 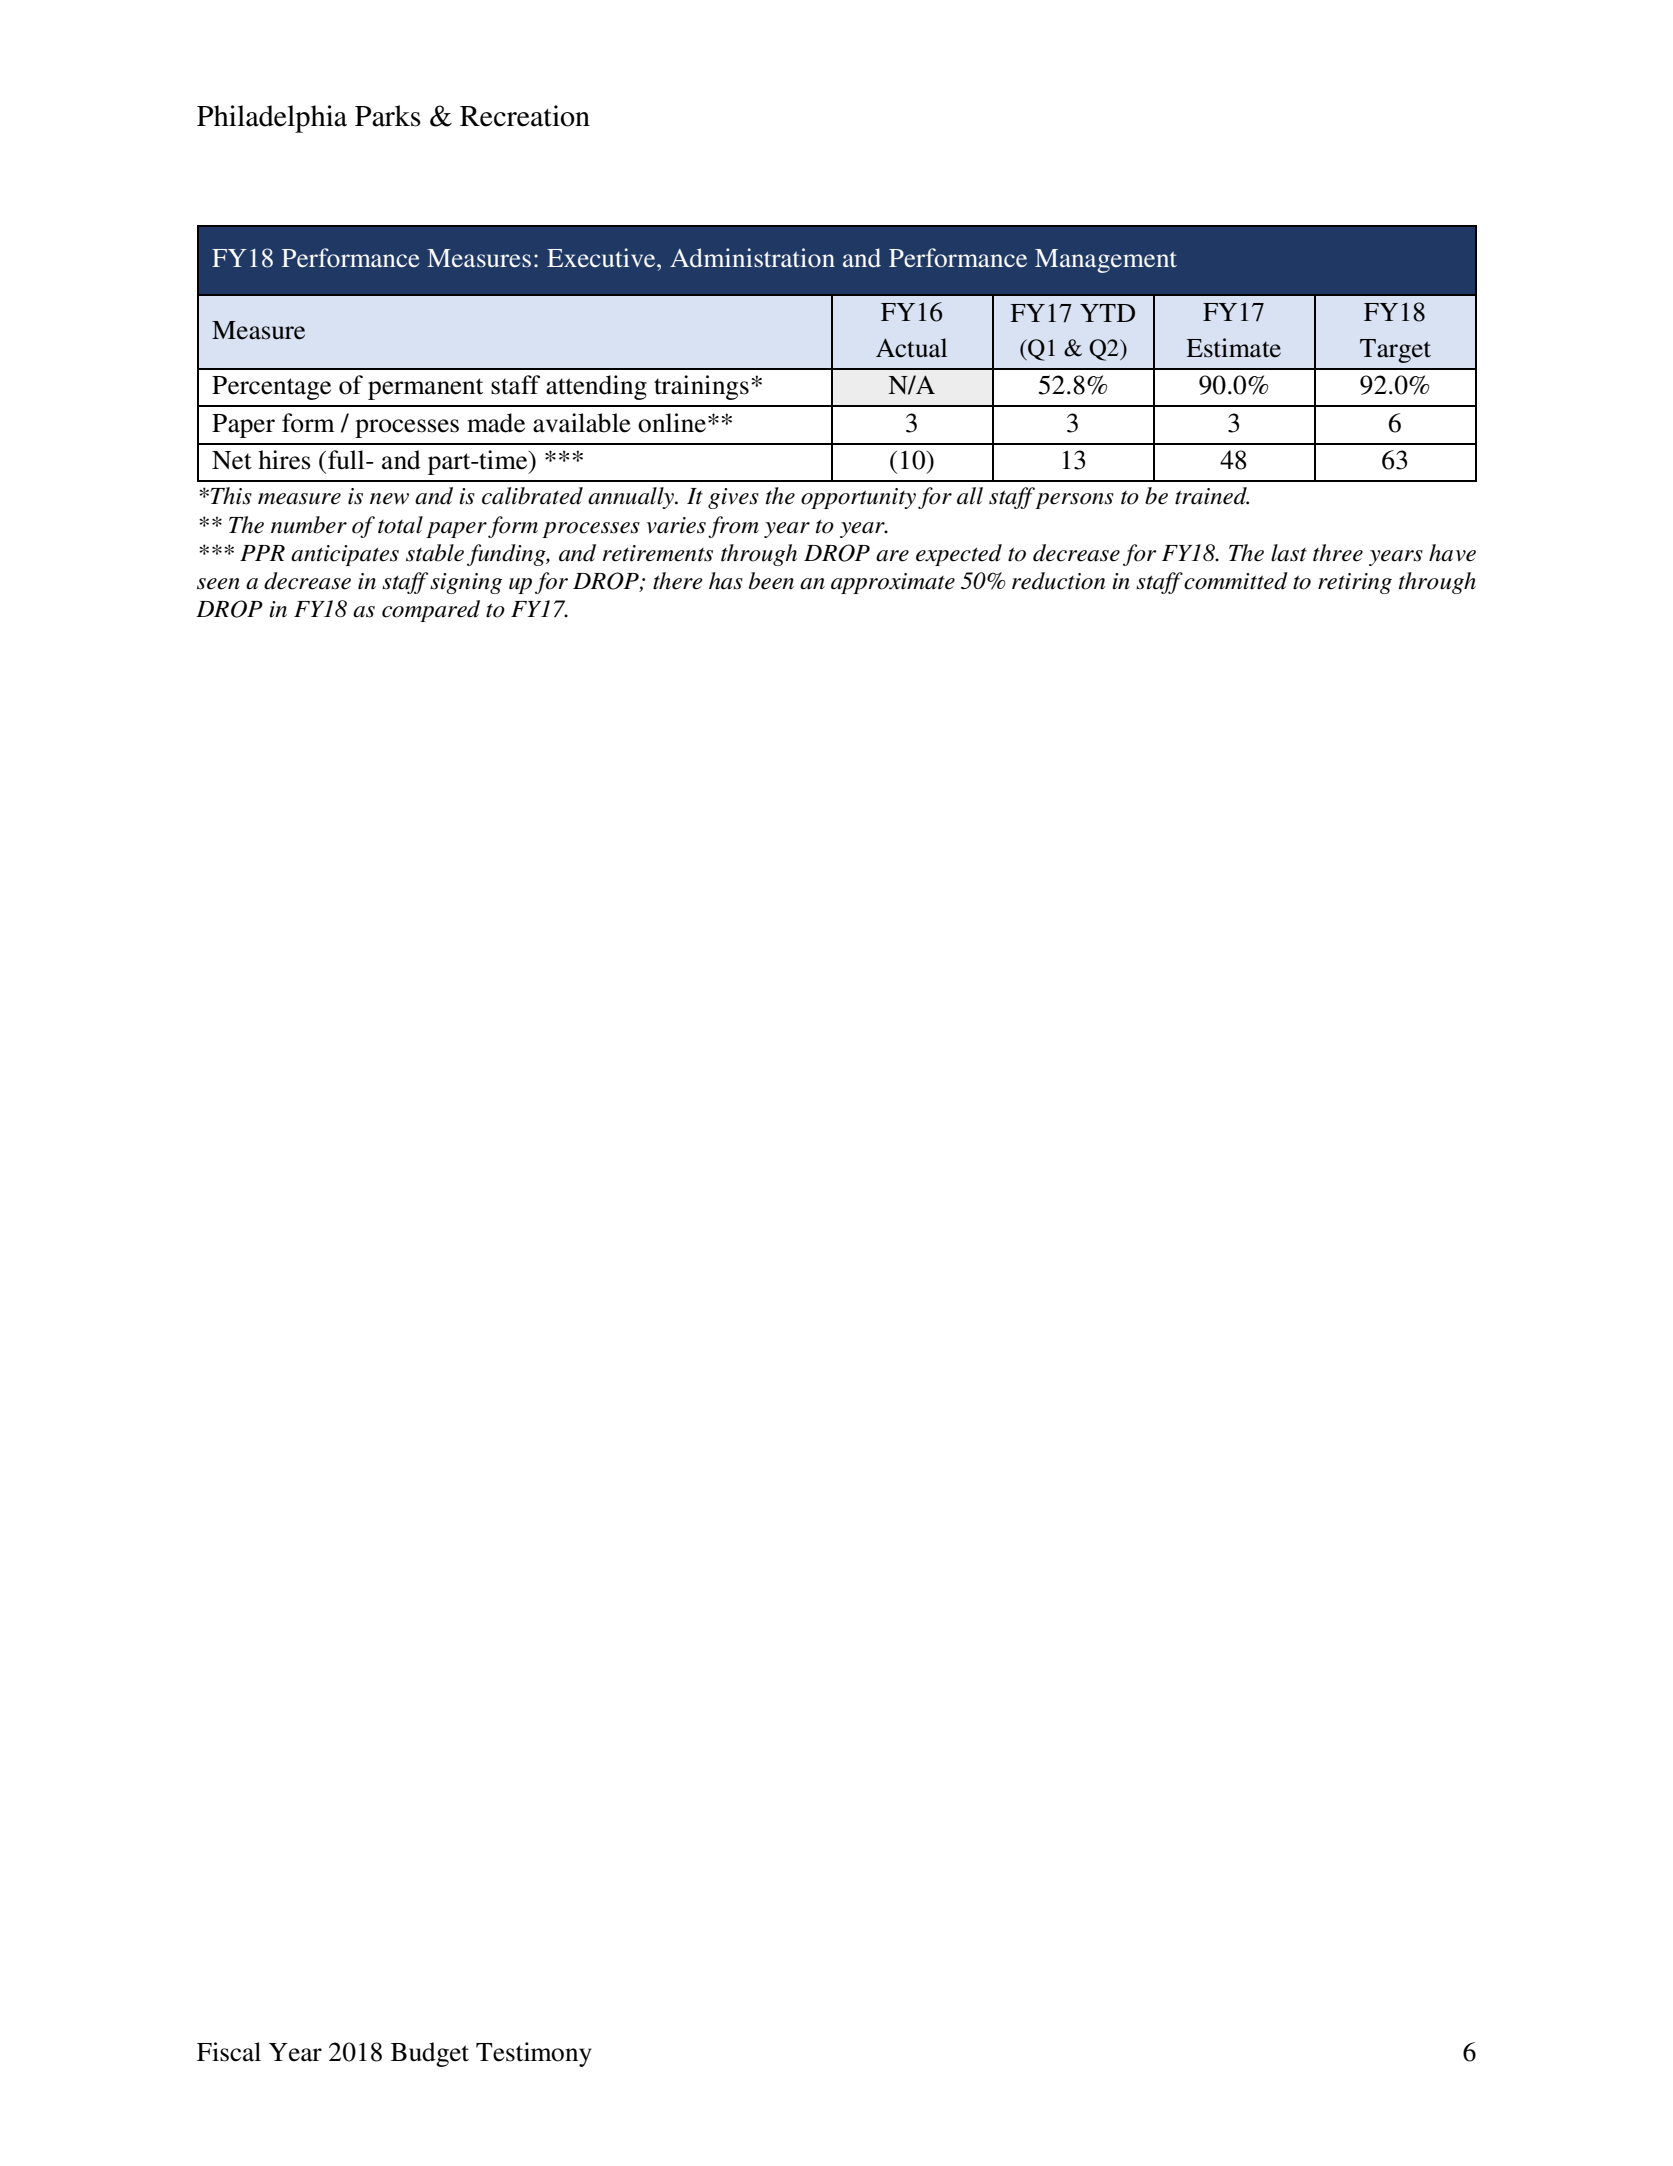 What do you see at coordinates (430, 2054) in the screenshot?
I see `Budget` at bounding box center [430, 2054].
